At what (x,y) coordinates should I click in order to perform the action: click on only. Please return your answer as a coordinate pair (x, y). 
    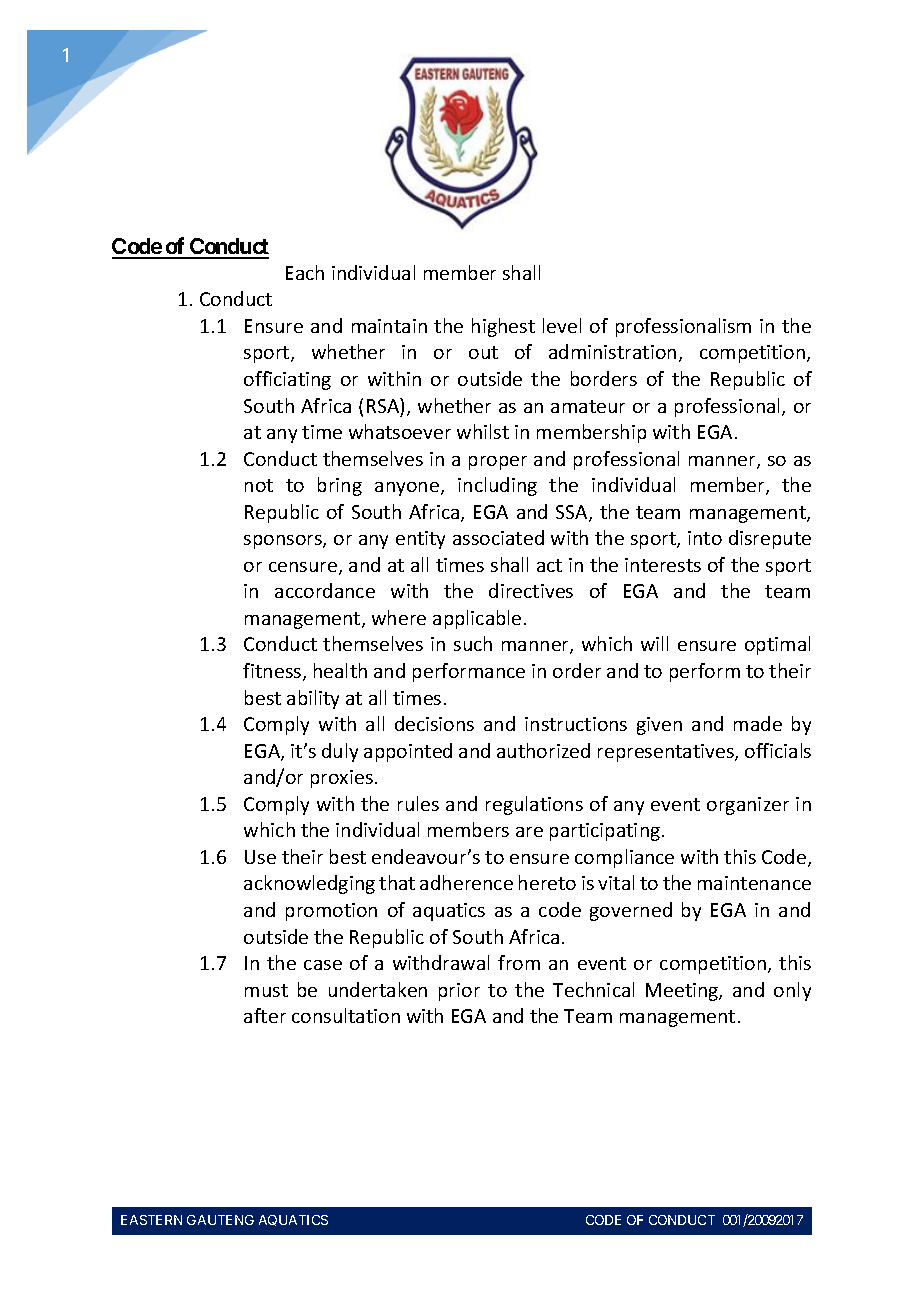
    Looking at the image, I should click on (792, 991).
